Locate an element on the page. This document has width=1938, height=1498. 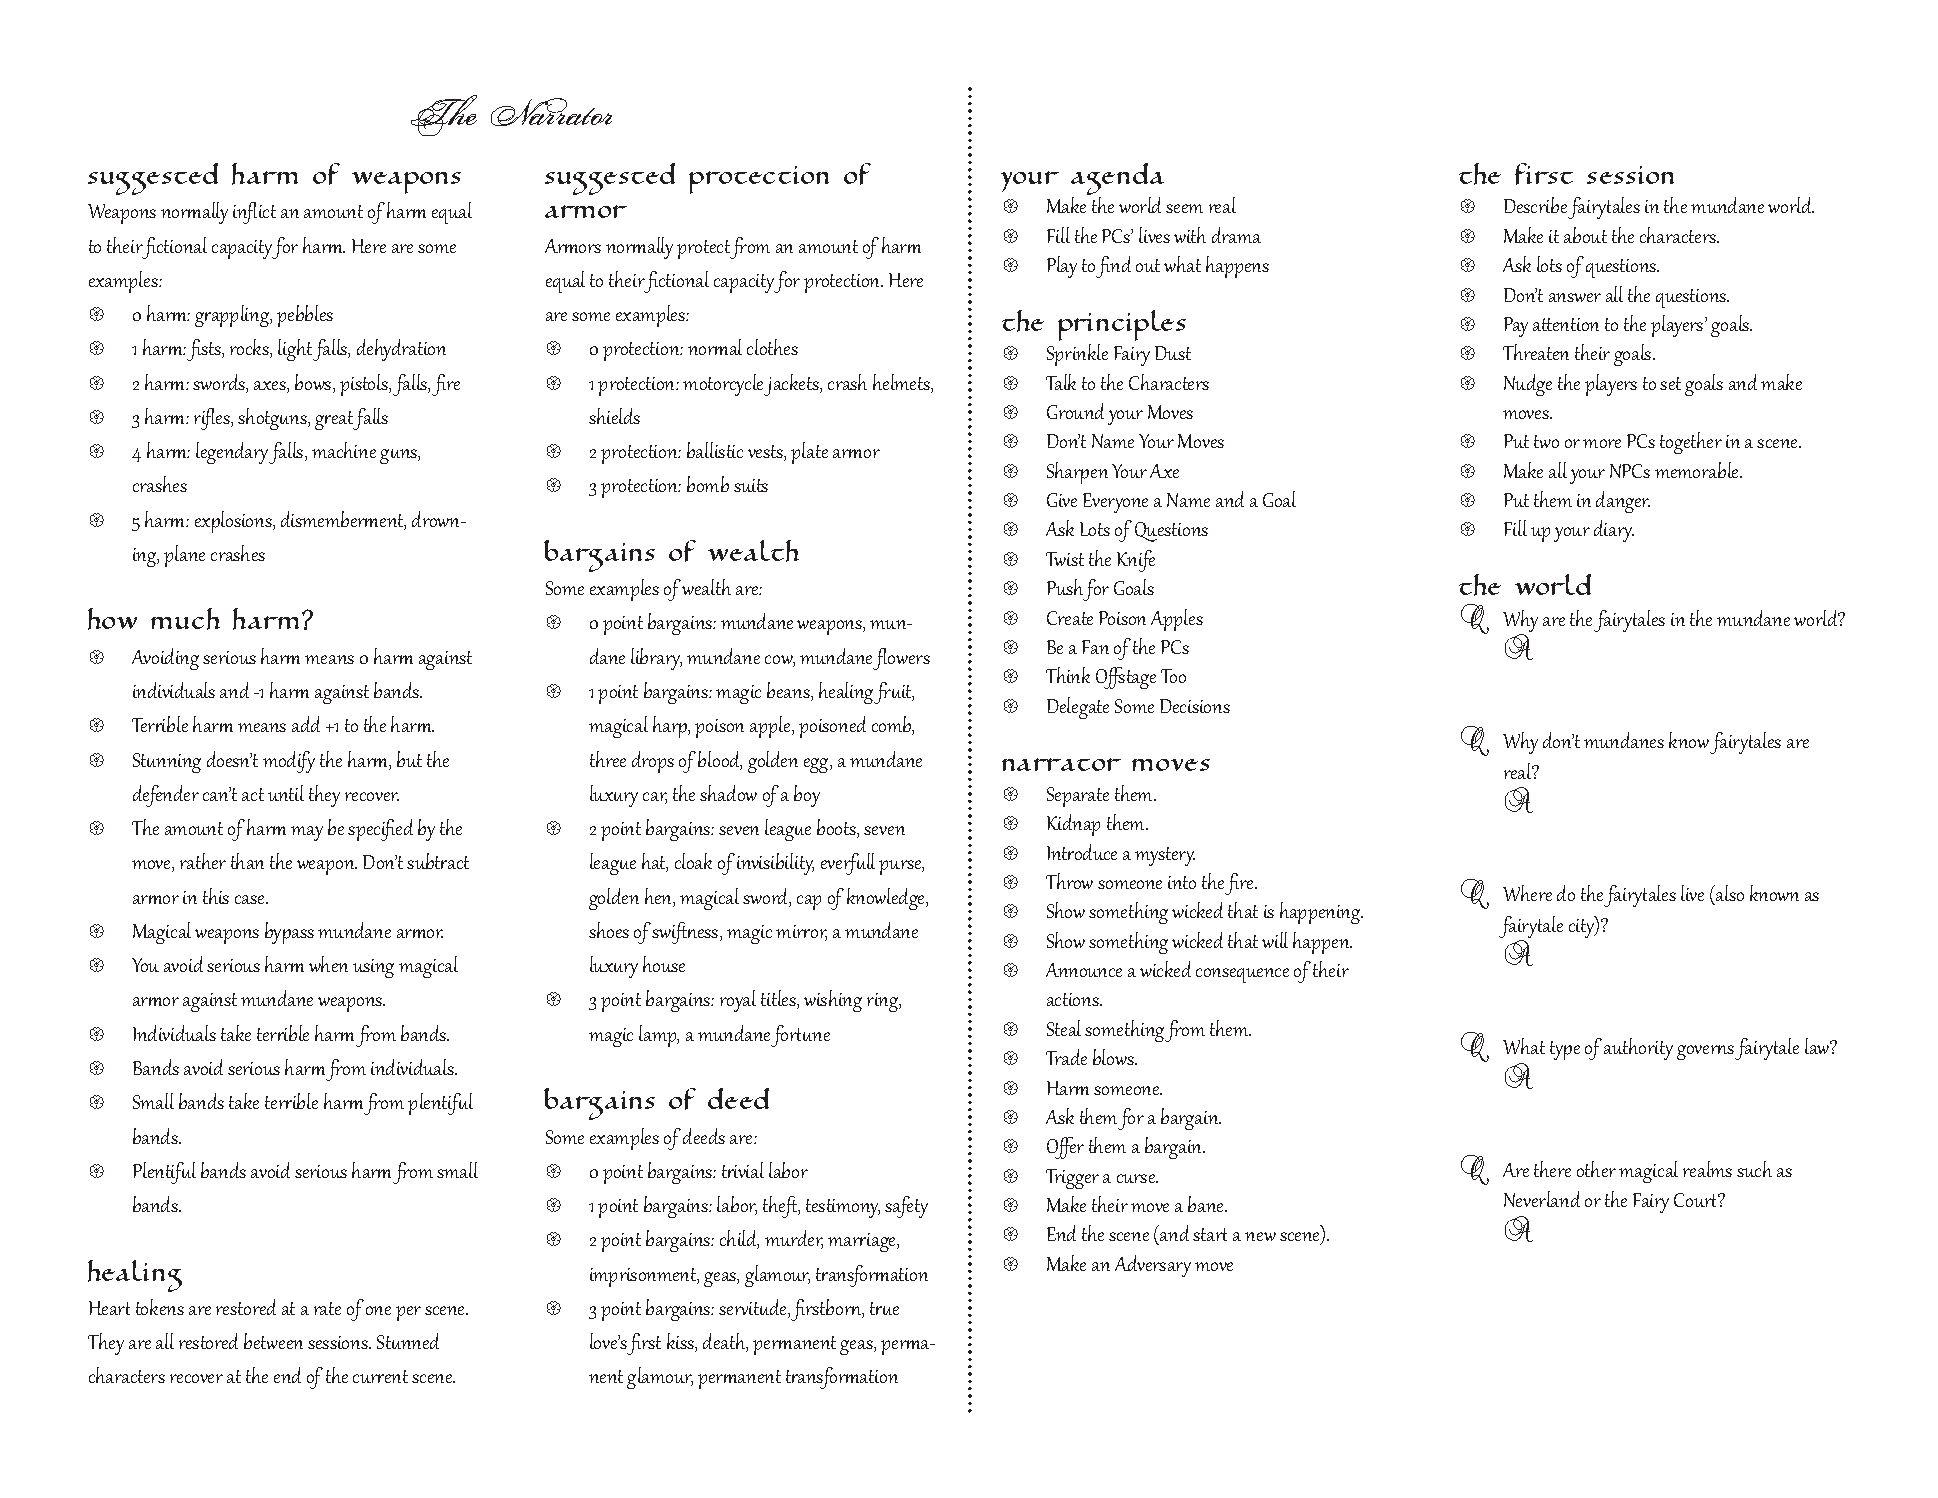
Trade is located at coordinates (1066, 1057).
